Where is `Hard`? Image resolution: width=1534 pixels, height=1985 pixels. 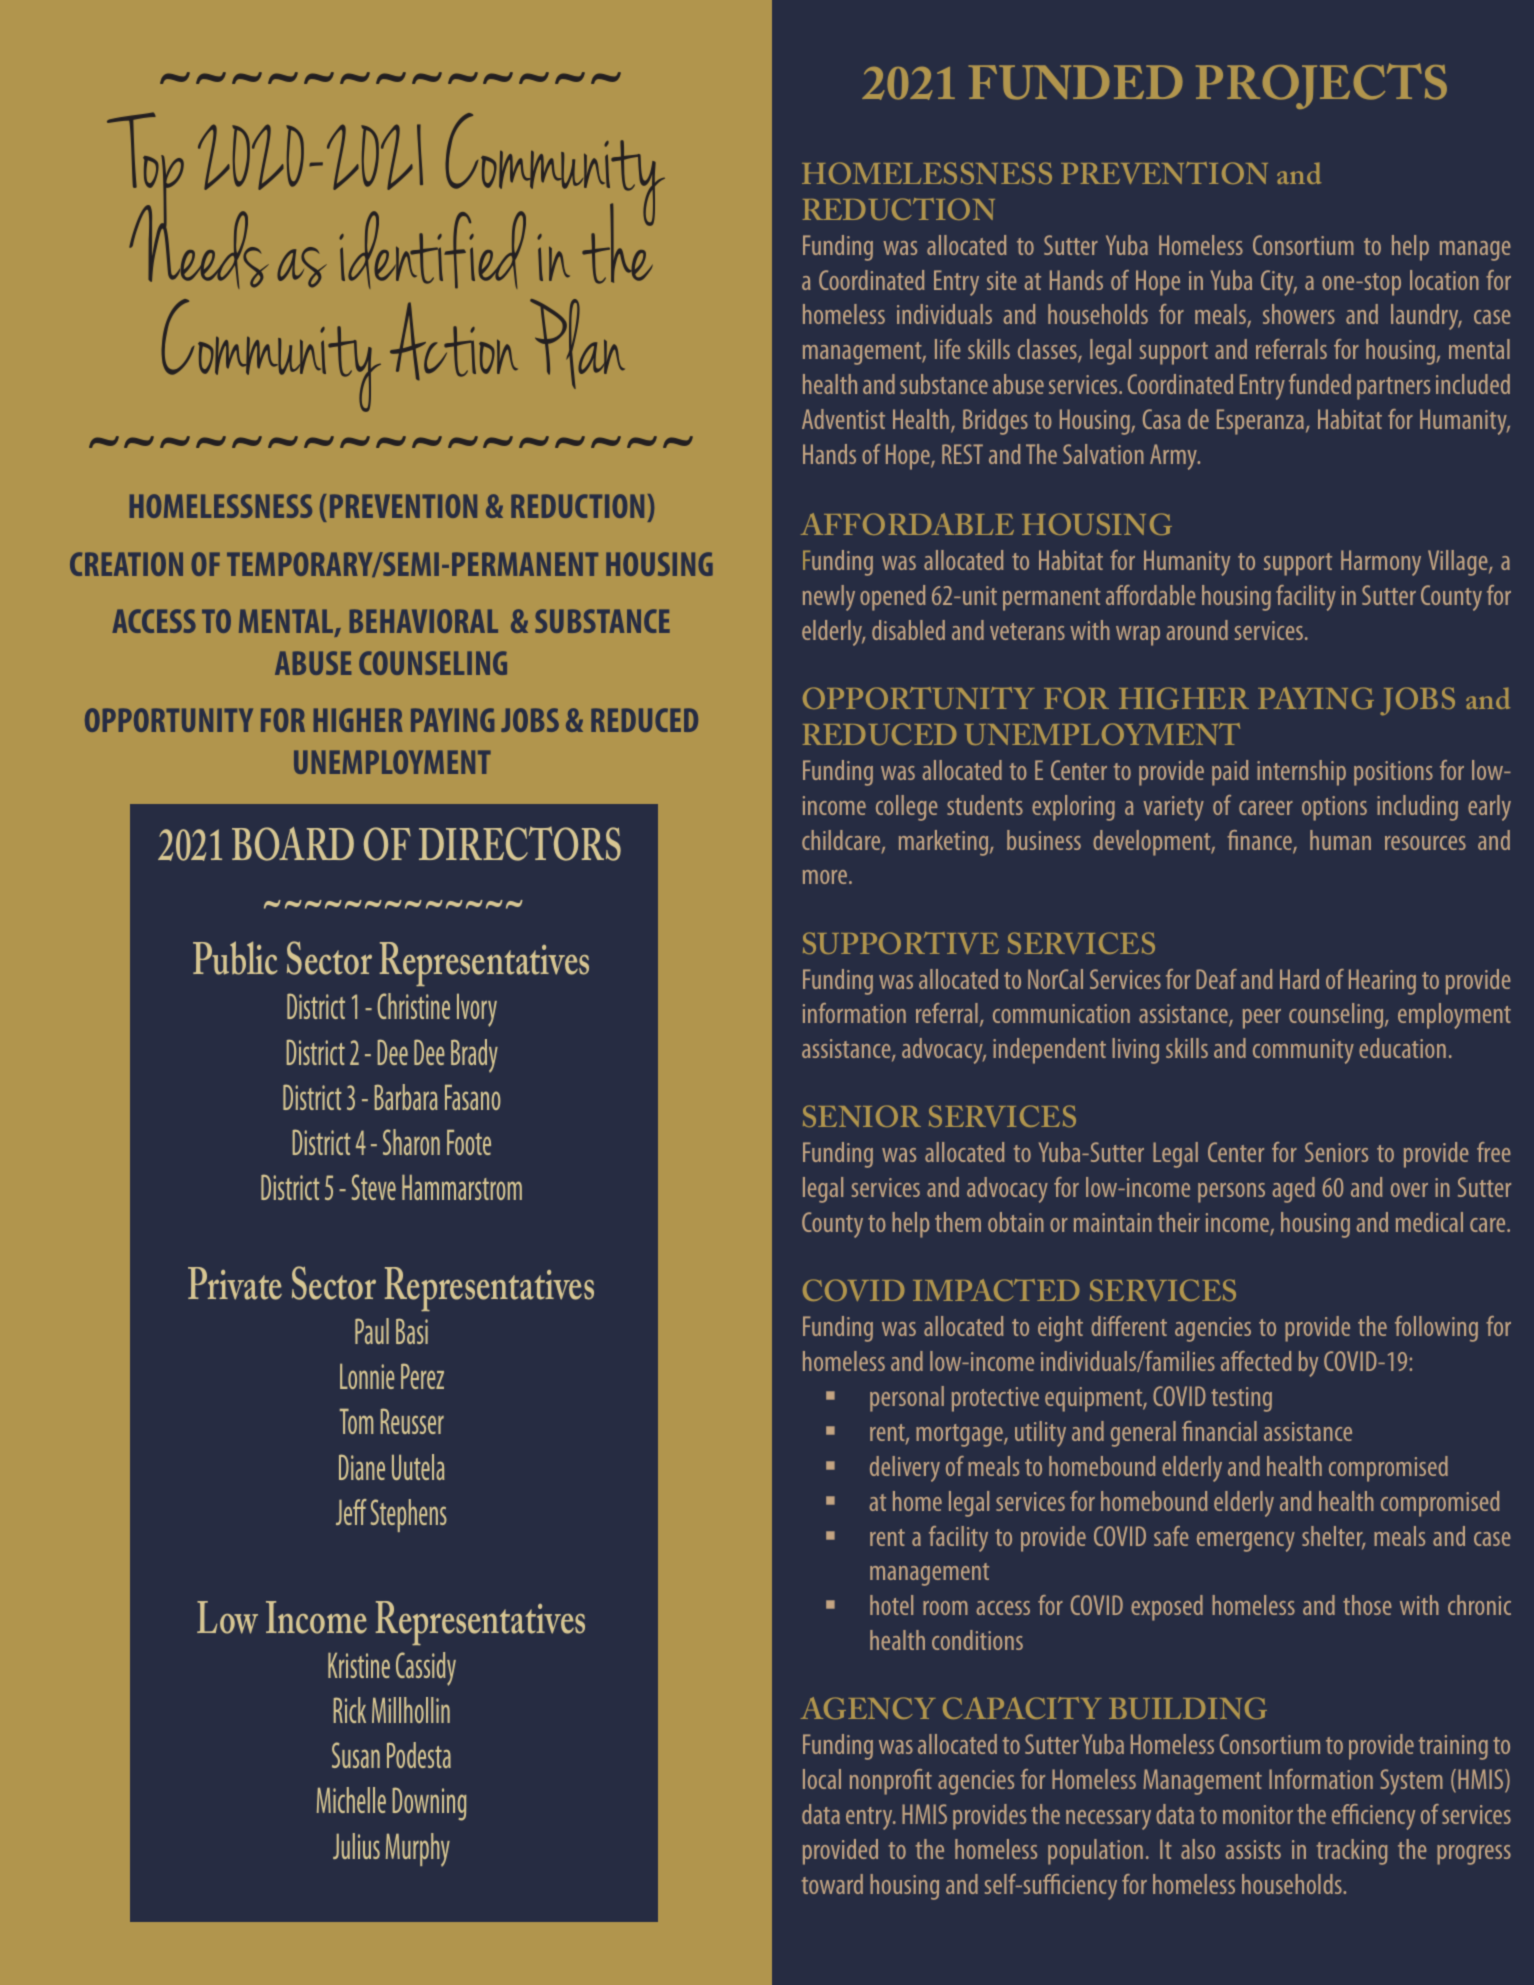 Hard is located at coordinates (1299, 979).
